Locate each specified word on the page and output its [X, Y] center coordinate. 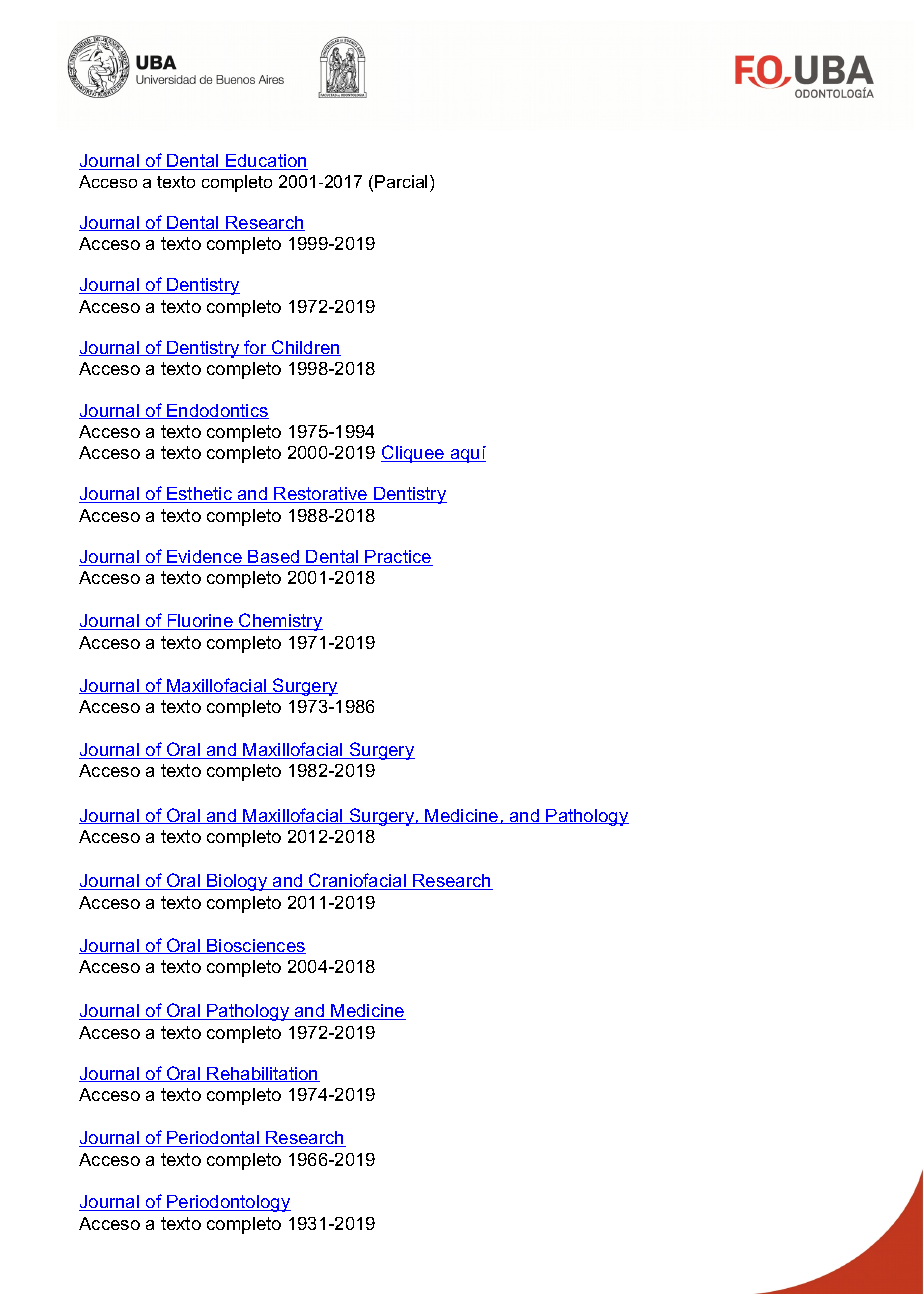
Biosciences [255, 946]
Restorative [321, 495]
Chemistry [280, 622]
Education [266, 162]
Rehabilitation [263, 1074]
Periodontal [213, 1139]
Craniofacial [357, 881]
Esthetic [200, 495]
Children [305, 348]
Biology [237, 882]
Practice [398, 558]
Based [274, 558]
